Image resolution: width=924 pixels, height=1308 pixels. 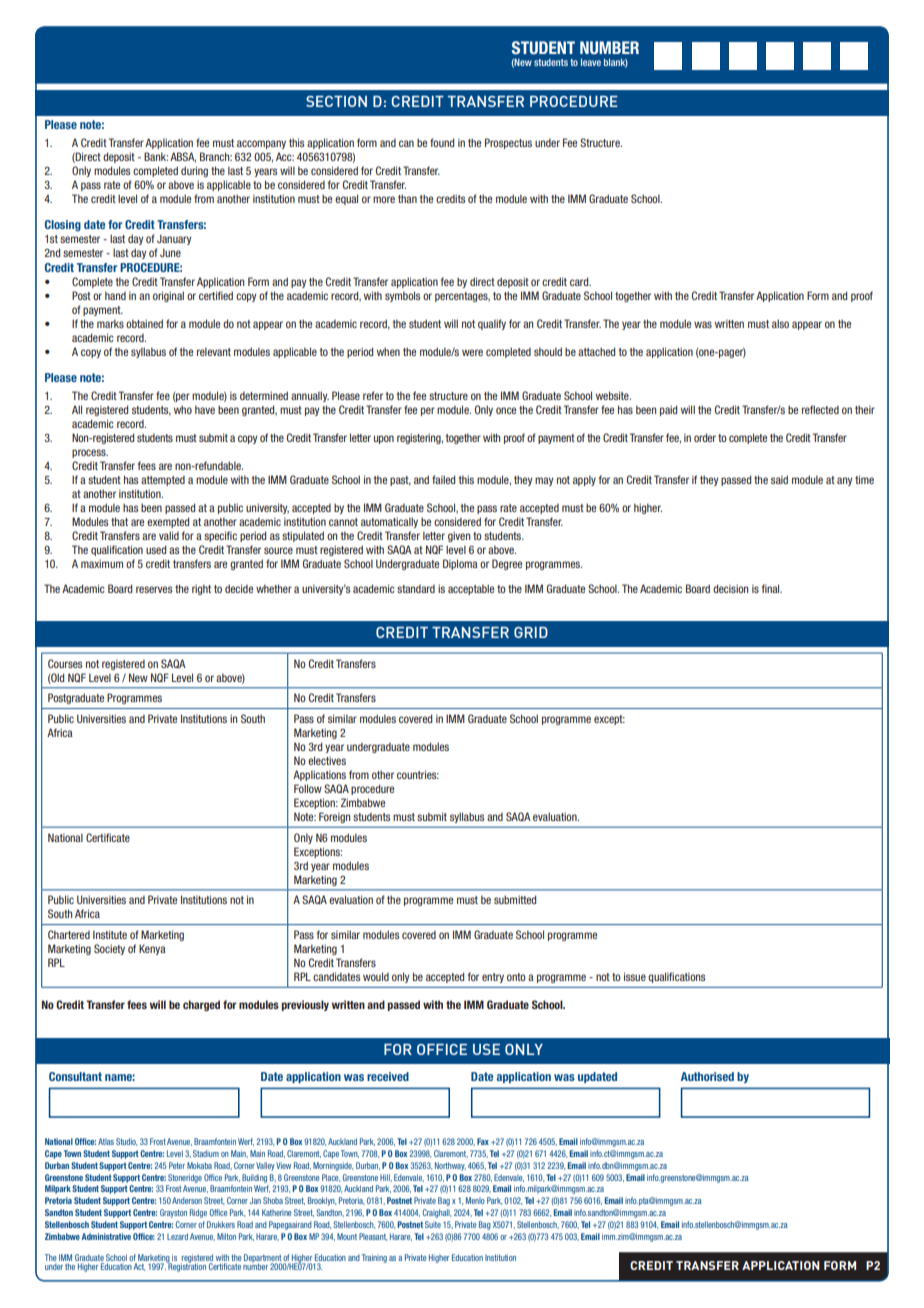 What do you see at coordinates (65, 663) in the screenshot?
I see `Courses` at bounding box center [65, 663].
